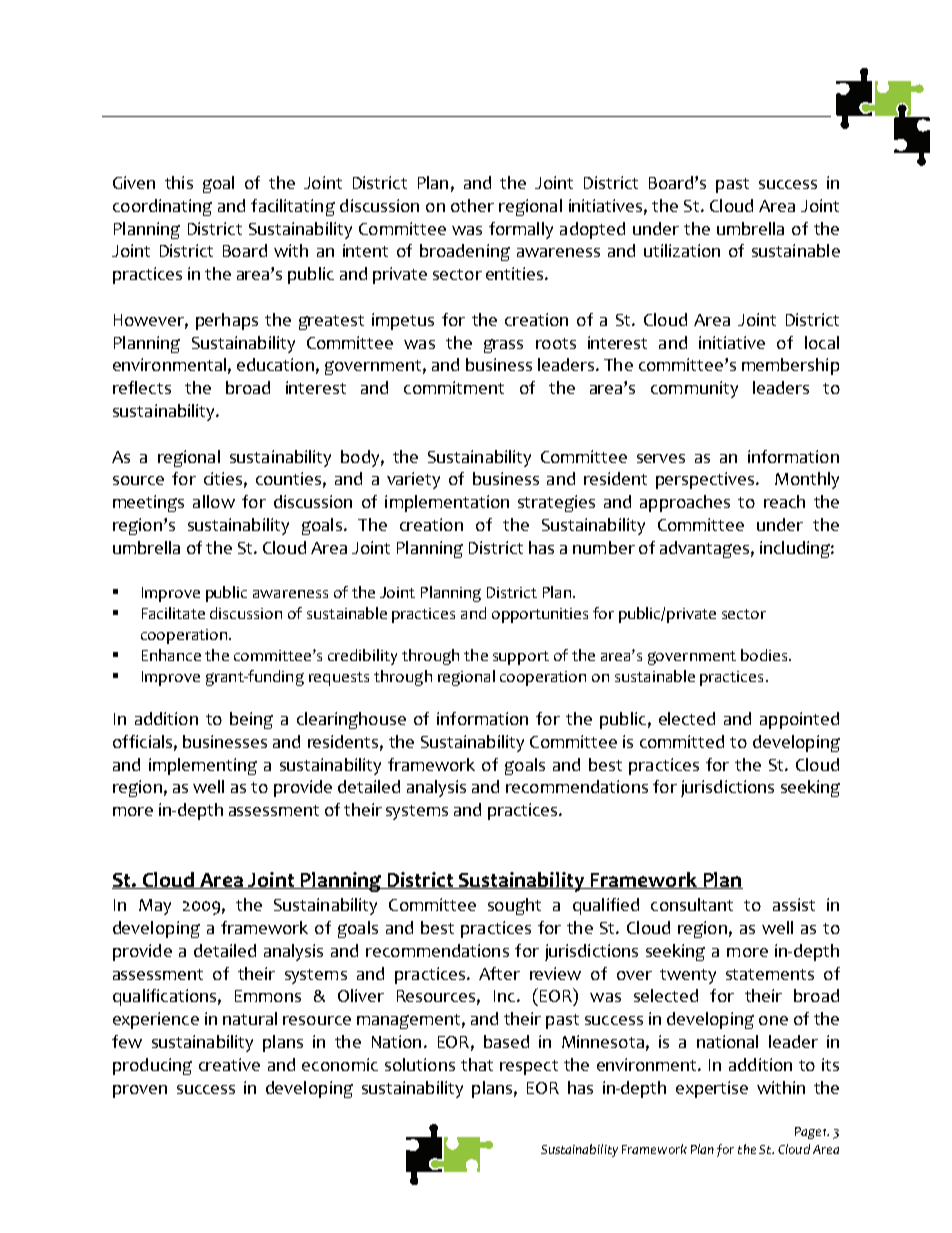 The width and height of the screenshot is (952, 1233). What do you see at coordinates (472, 205) in the screenshot?
I see `other` at bounding box center [472, 205].
